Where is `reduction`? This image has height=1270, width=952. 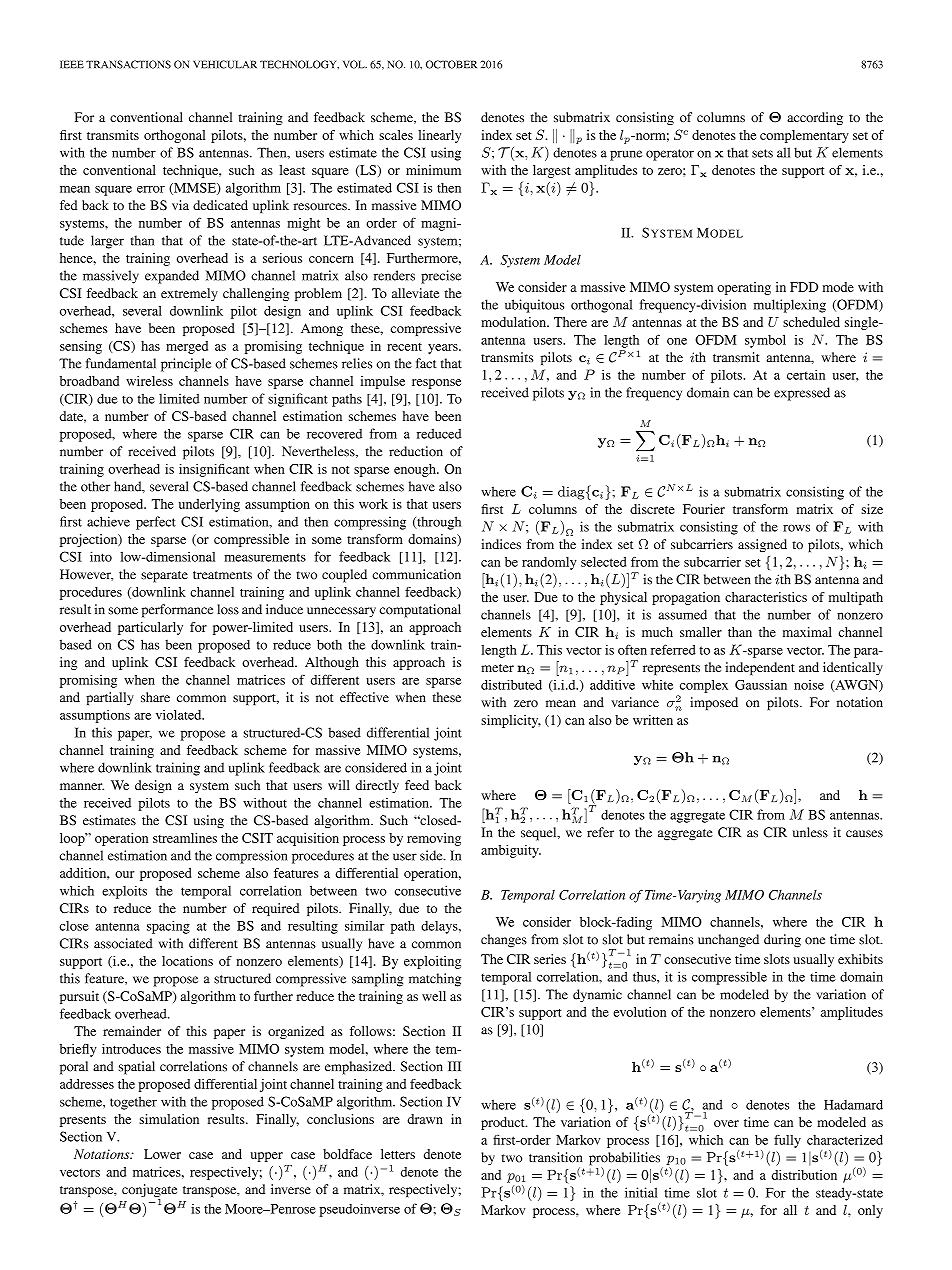 reduction is located at coordinates (416, 451).
